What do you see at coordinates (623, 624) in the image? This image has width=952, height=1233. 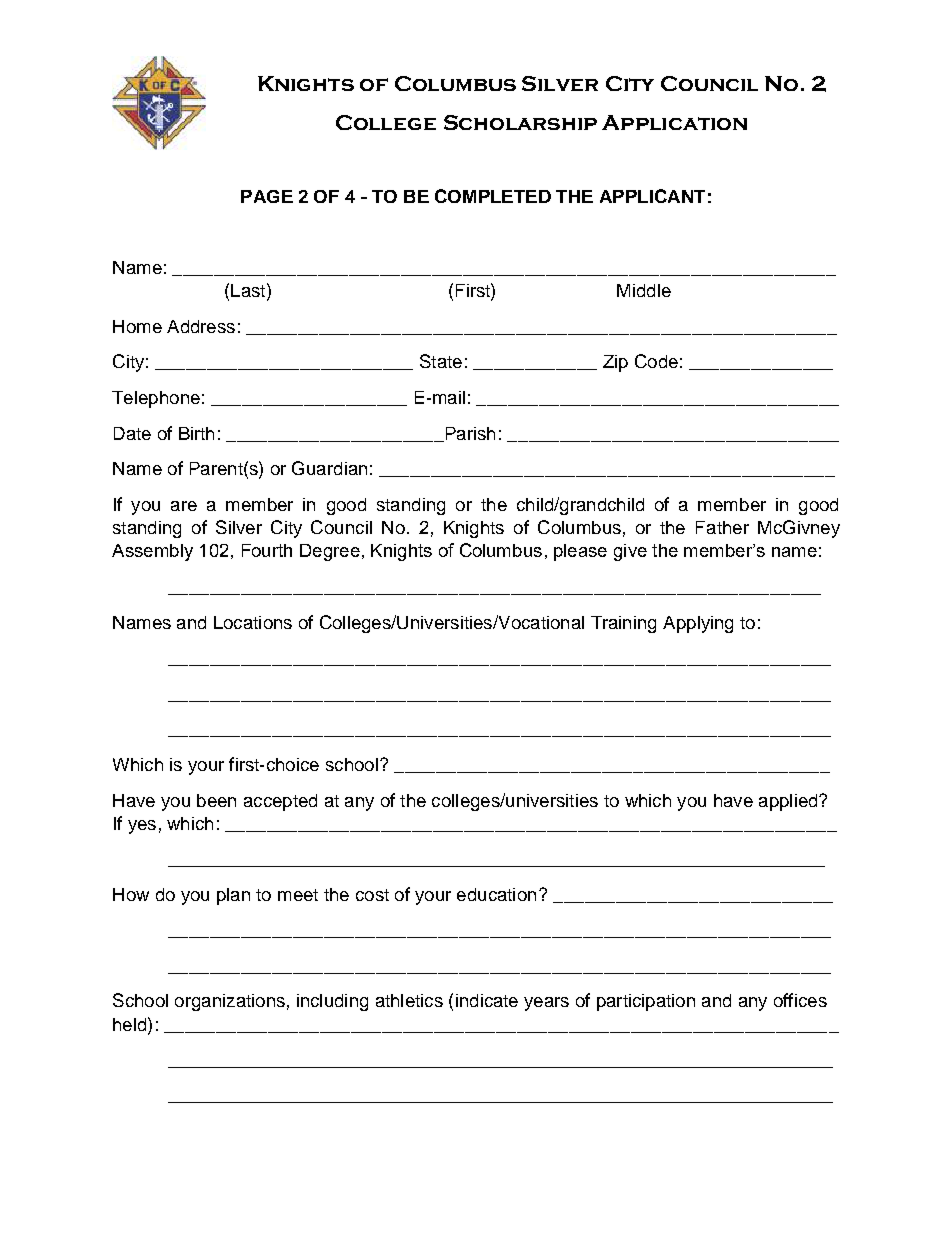 I see `Training` at bounding box center [623, 624].
